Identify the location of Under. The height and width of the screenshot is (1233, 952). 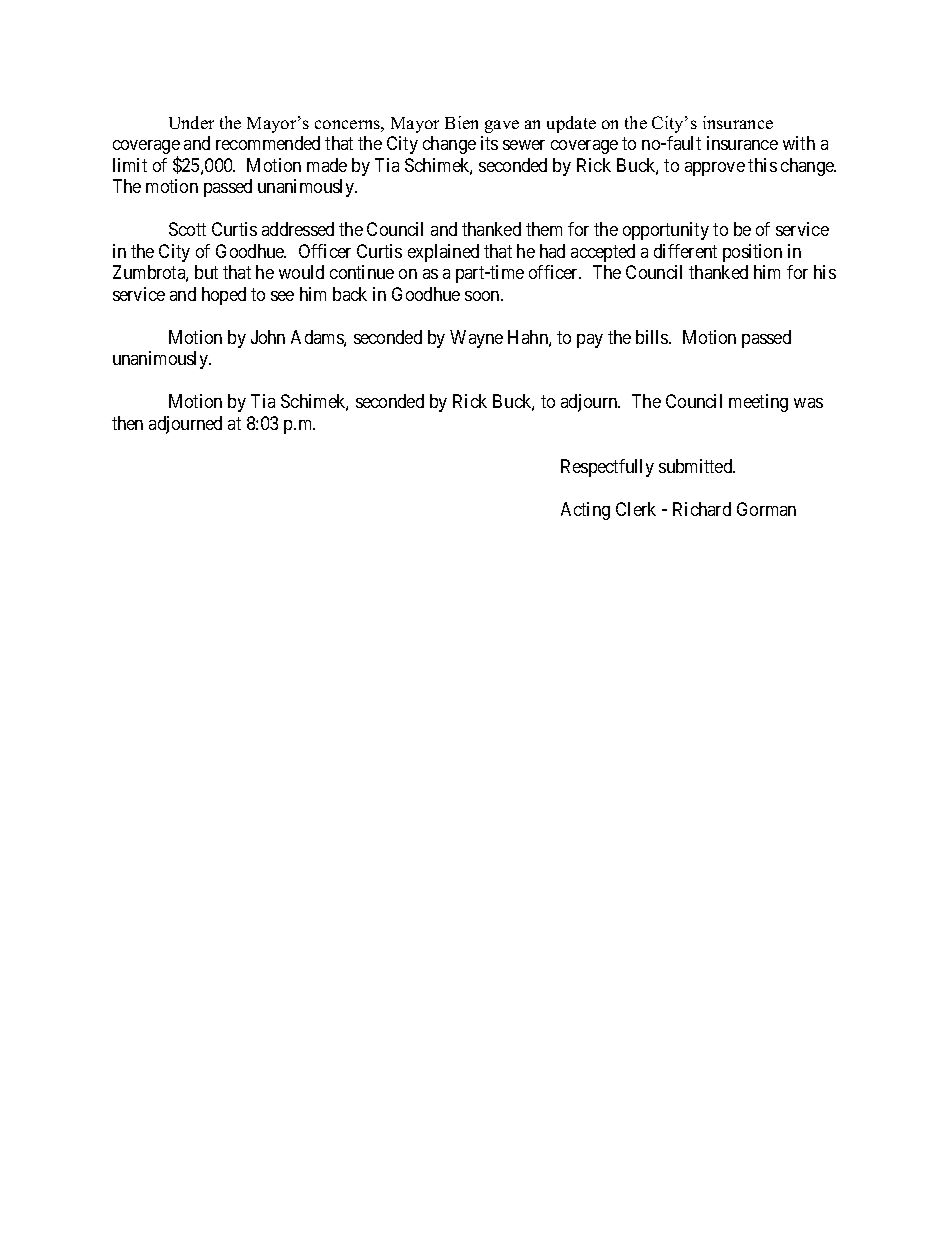
(191, 122).
